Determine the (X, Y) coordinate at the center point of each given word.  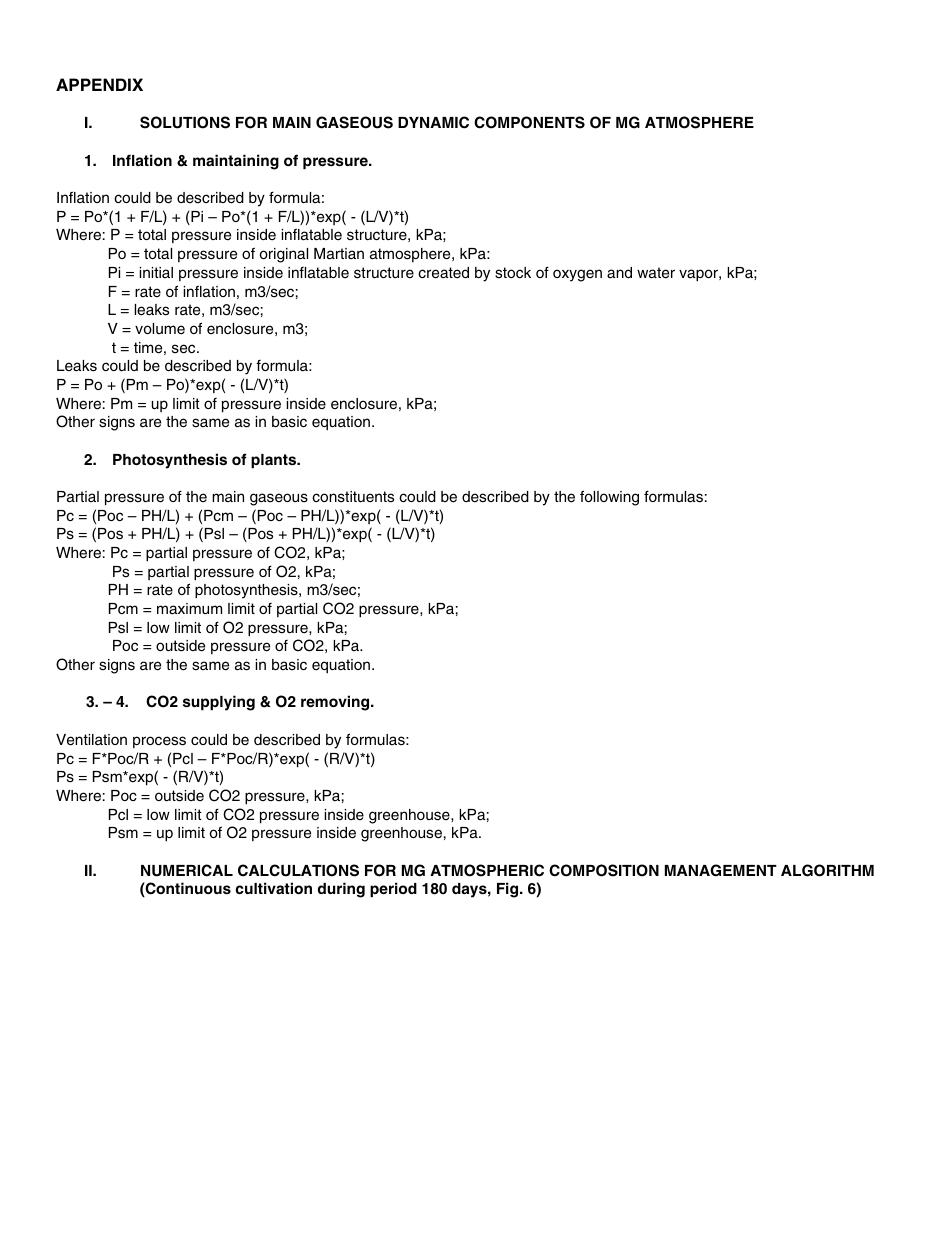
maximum (189, 608)
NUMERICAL (187, 870)
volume (160, 329)
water (656, 273)
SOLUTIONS (185, 122)
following (609, 498)
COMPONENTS (529, 122)
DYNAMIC (433, 122)
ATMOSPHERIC (487, 870)
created (443, 273)
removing (336, 703)
